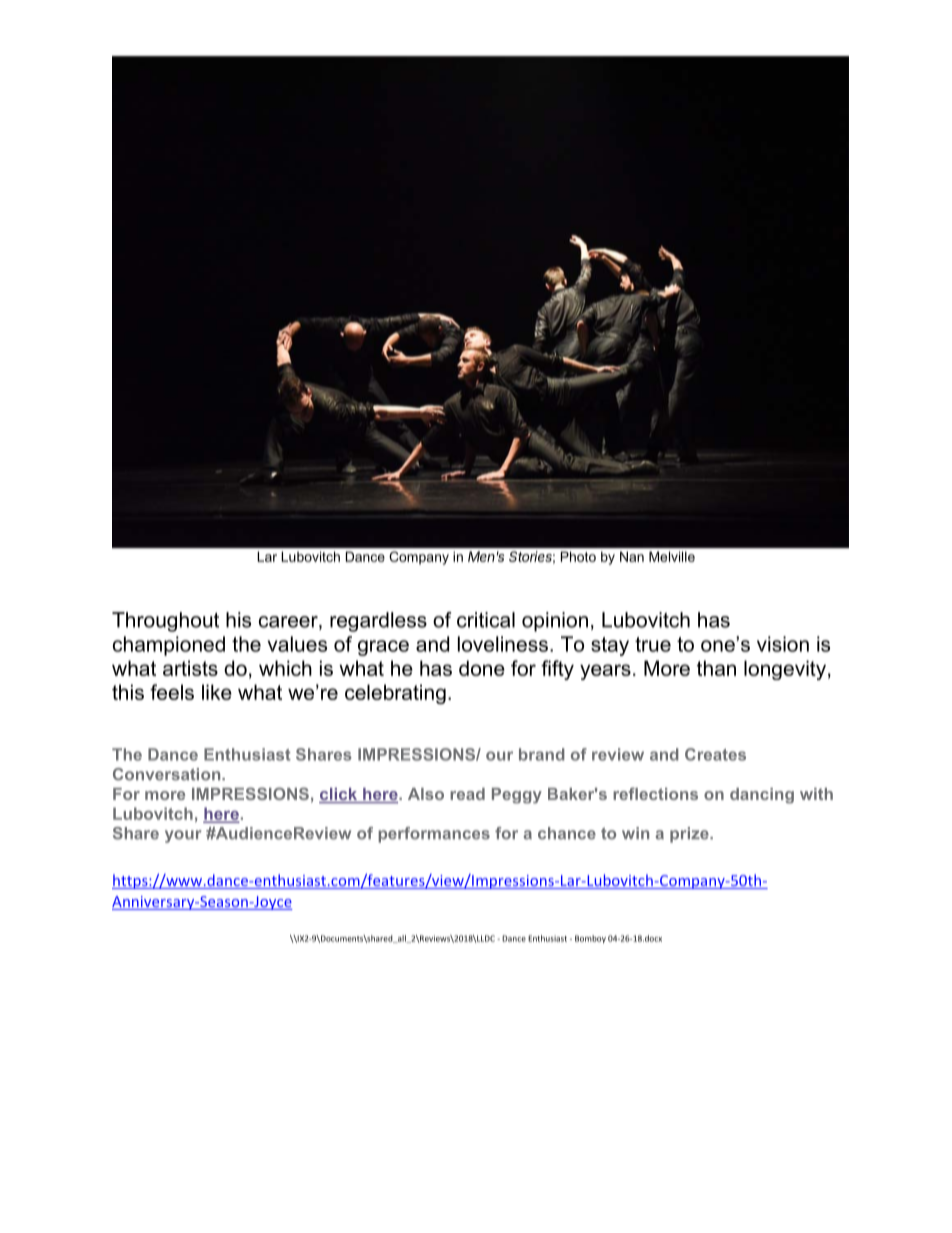 The image size is (952, 1233). Describe the element at coordinates (183, 836) in the screenshot. I see `your` at that location.
